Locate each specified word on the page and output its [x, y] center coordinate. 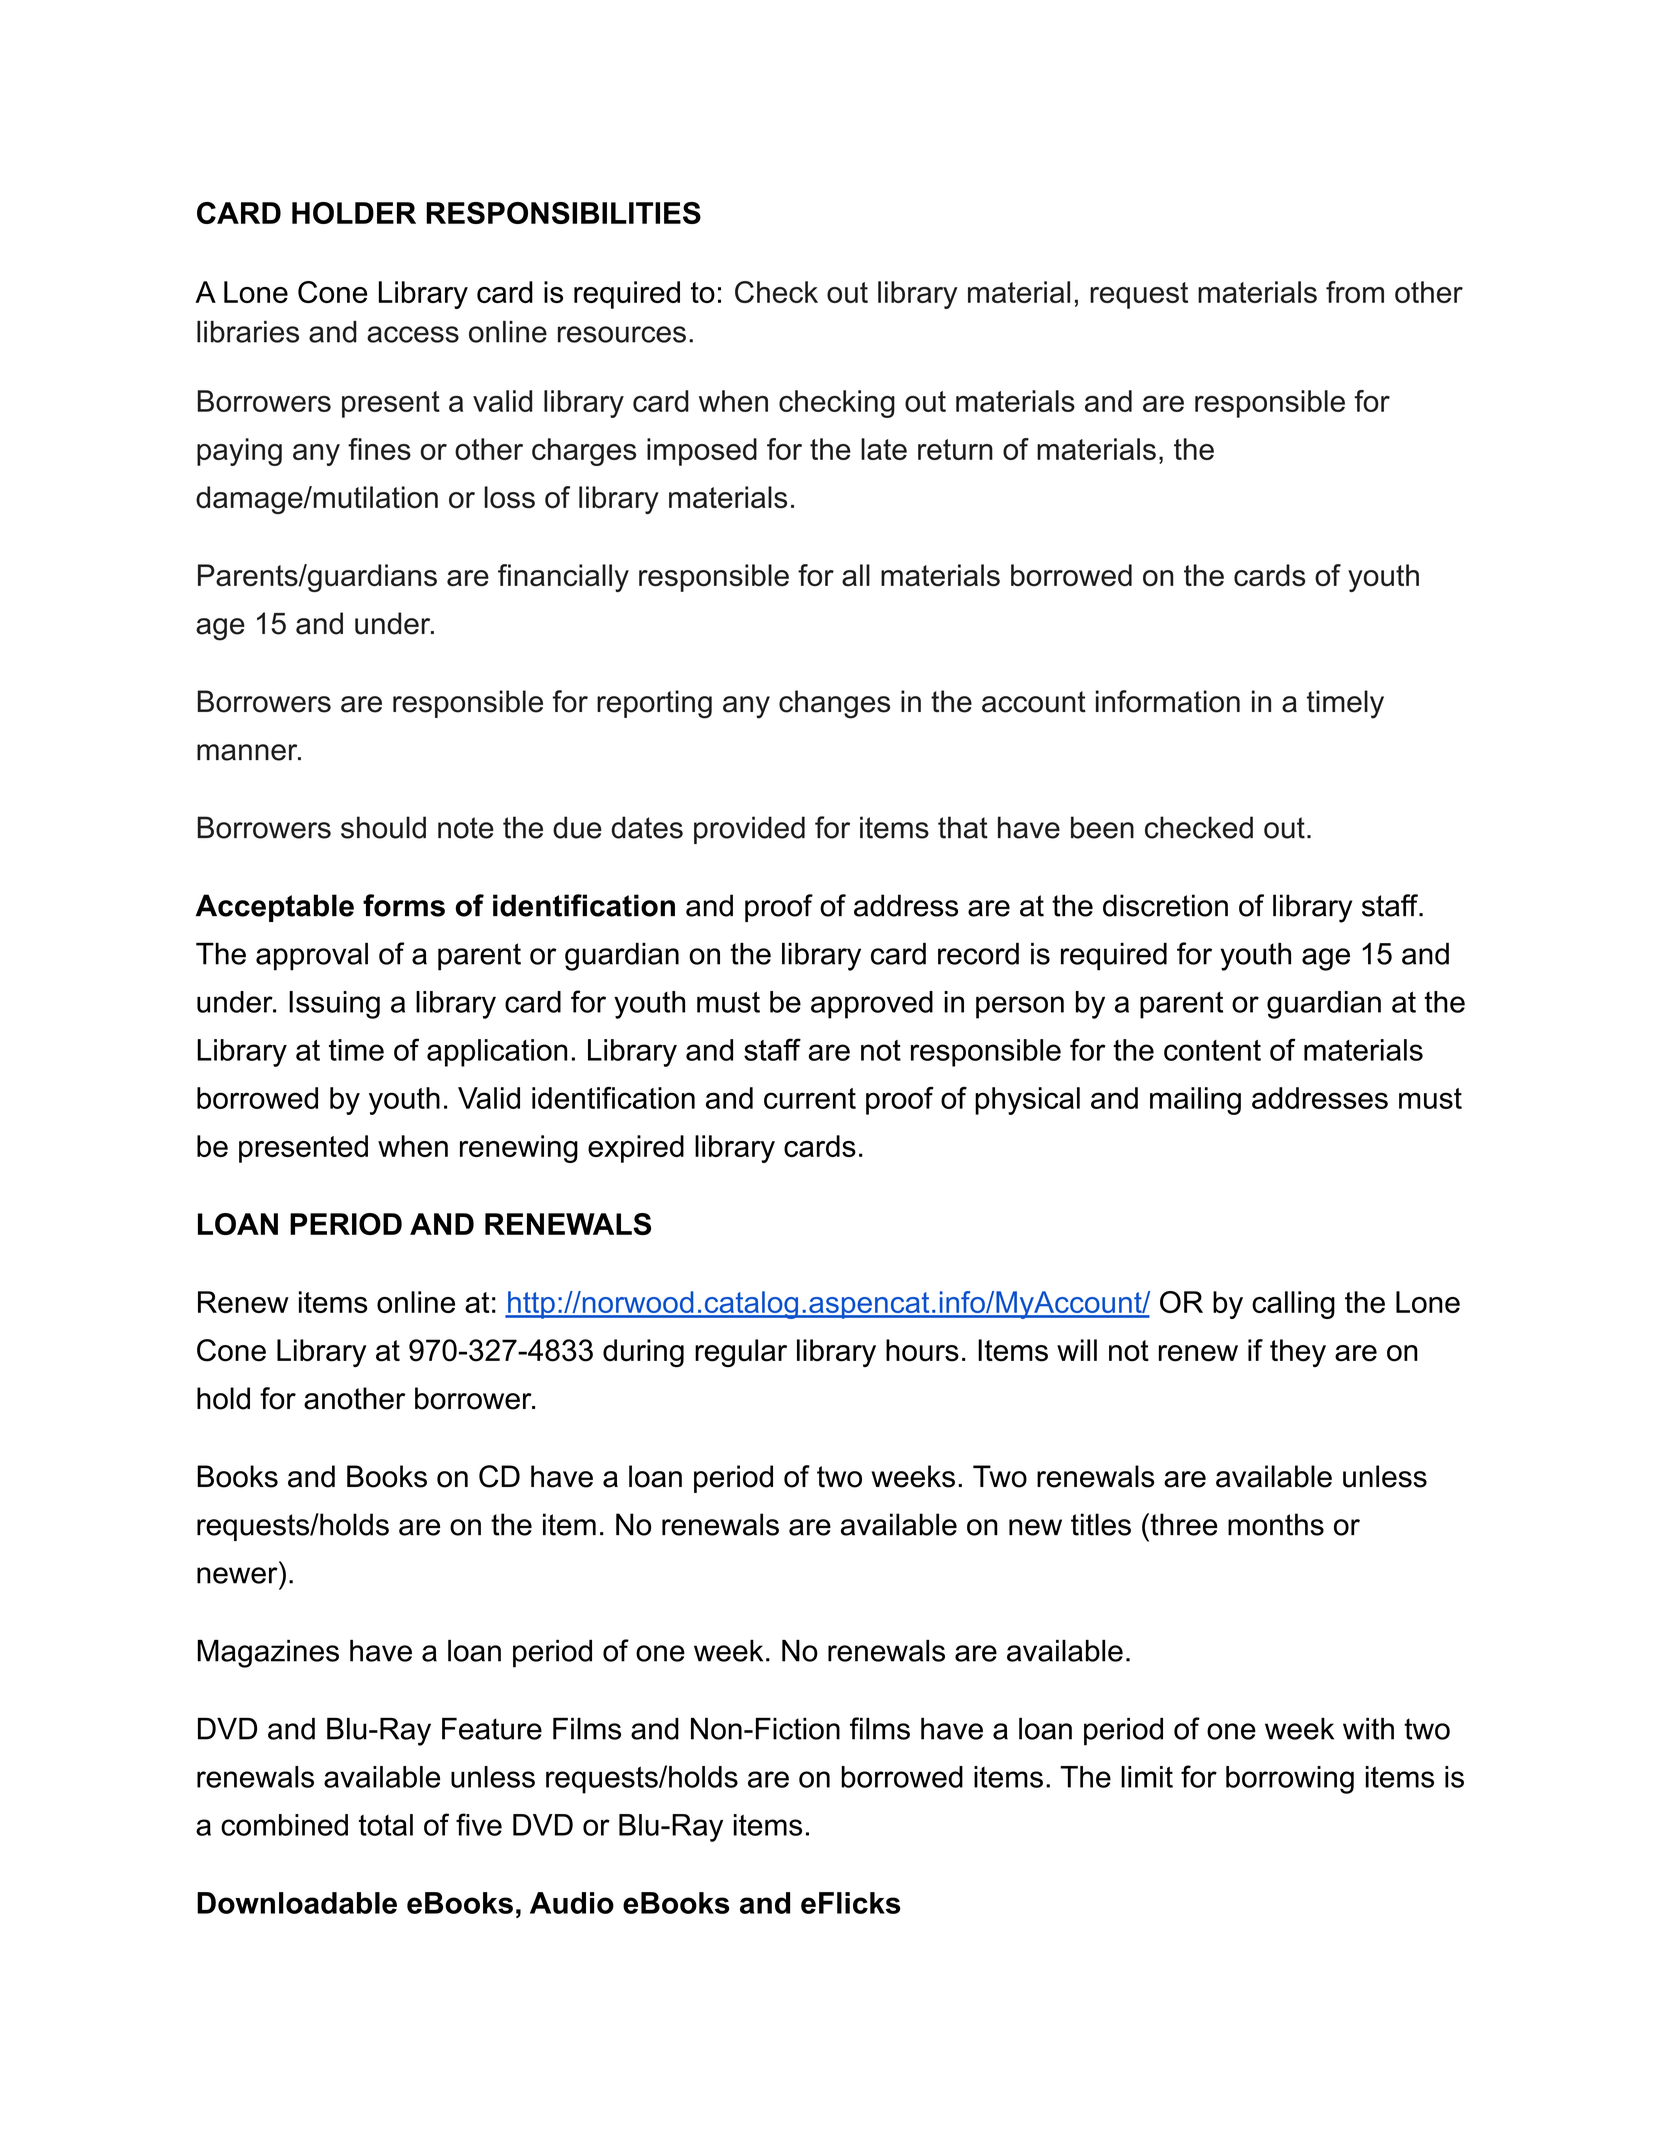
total [386, 1825]
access [413, 334]
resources [622, 334]
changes [834, 704]
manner [248, 752]
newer [237, 1575]
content [1212, 1050]
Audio [572, 1903]
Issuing [334, 1005]
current [810, 1098]
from [1355, 292]
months [1276, 1524]
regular [741, 1353]
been [1102, 827]
